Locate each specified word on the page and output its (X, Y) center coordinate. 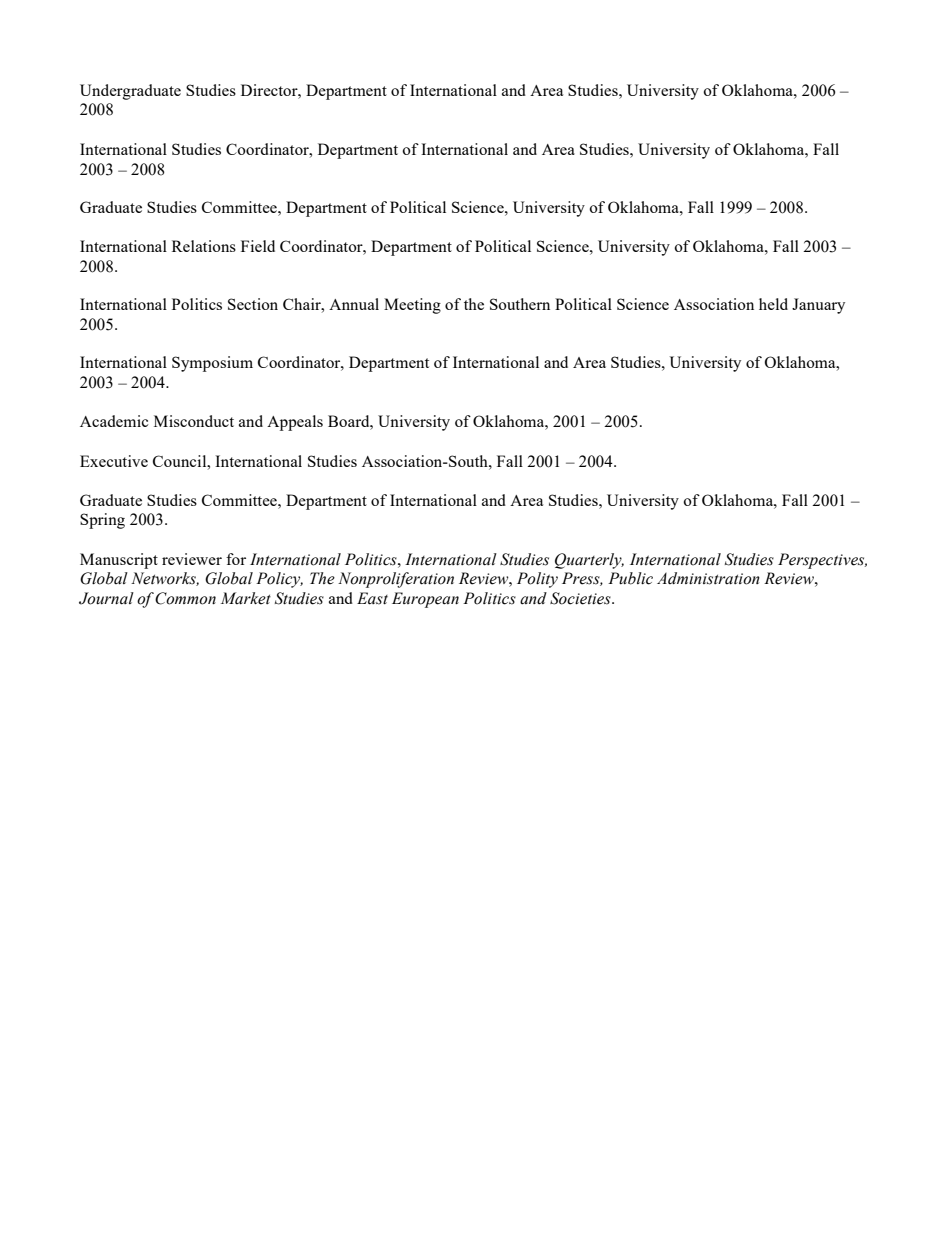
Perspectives (822, 561)
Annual (354, 304)
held (773, 304)
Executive (114, 461)
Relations (204, 246)
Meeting (412, 306)
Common (185, 598)
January (818, 306)
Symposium (212, 364)
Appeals (295, 423)
